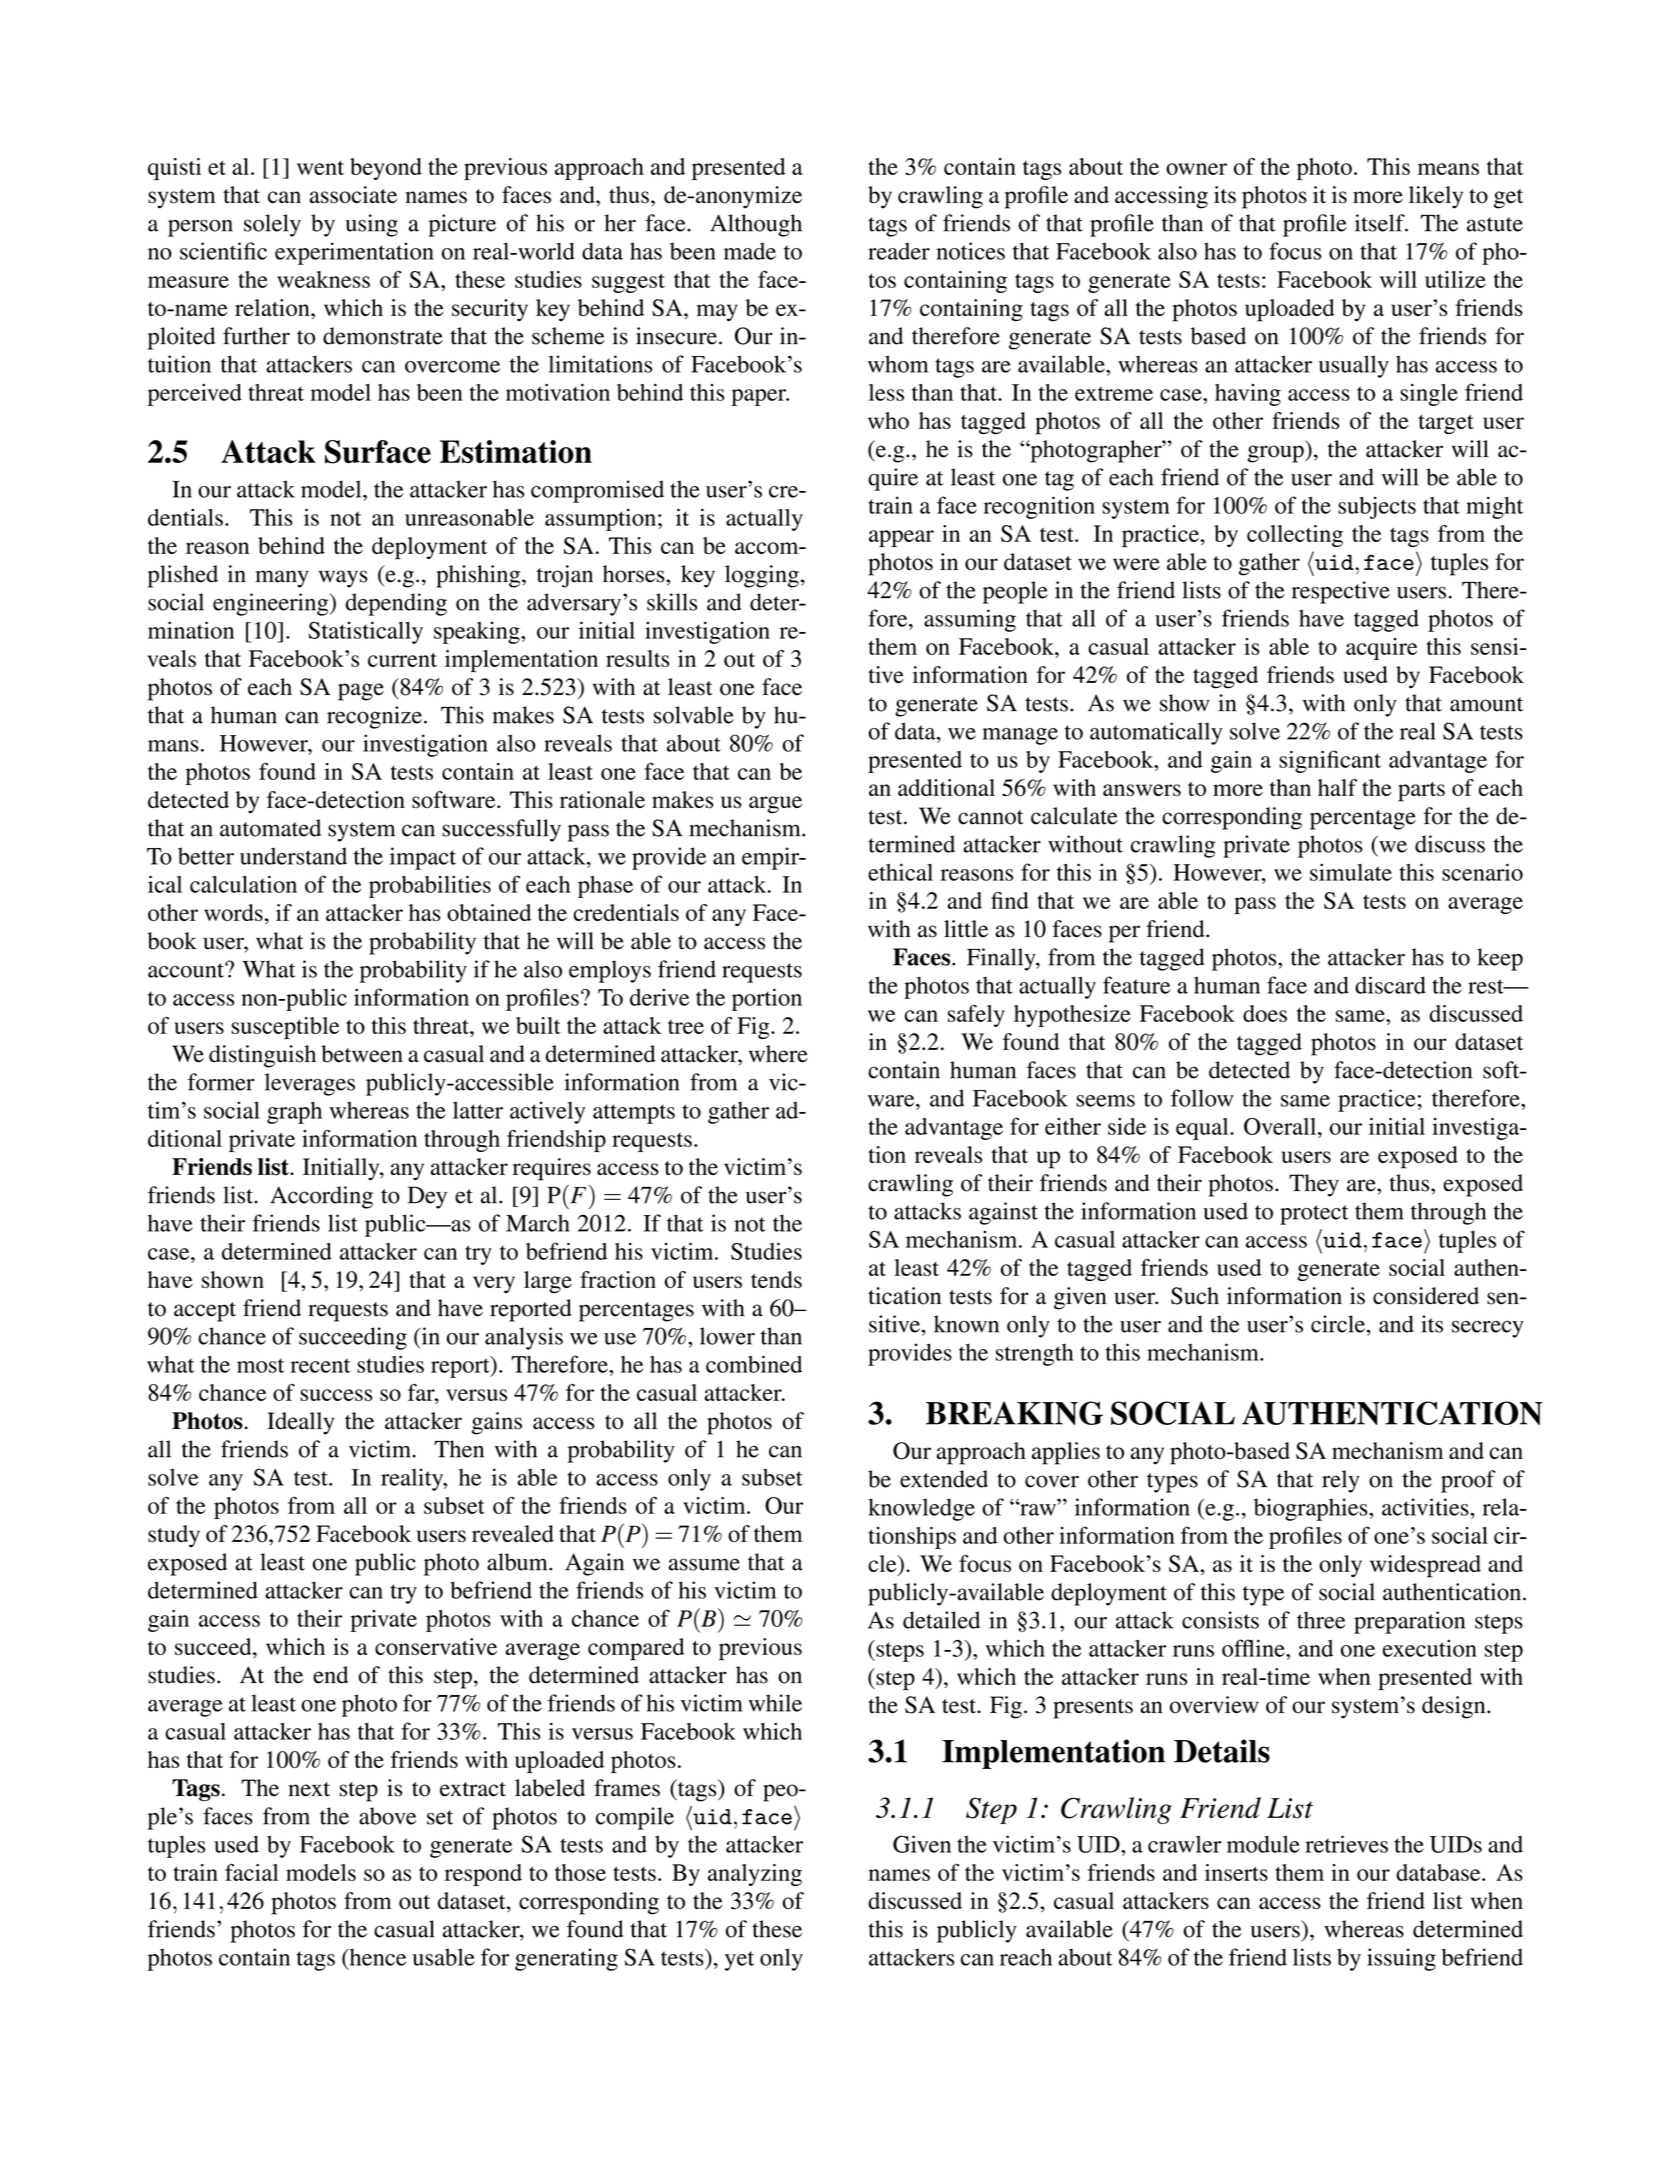 The height and width of the document is (2170, 1677). Describe the element at coordinates (270, 828) in the document. I see `automated` at that location.
